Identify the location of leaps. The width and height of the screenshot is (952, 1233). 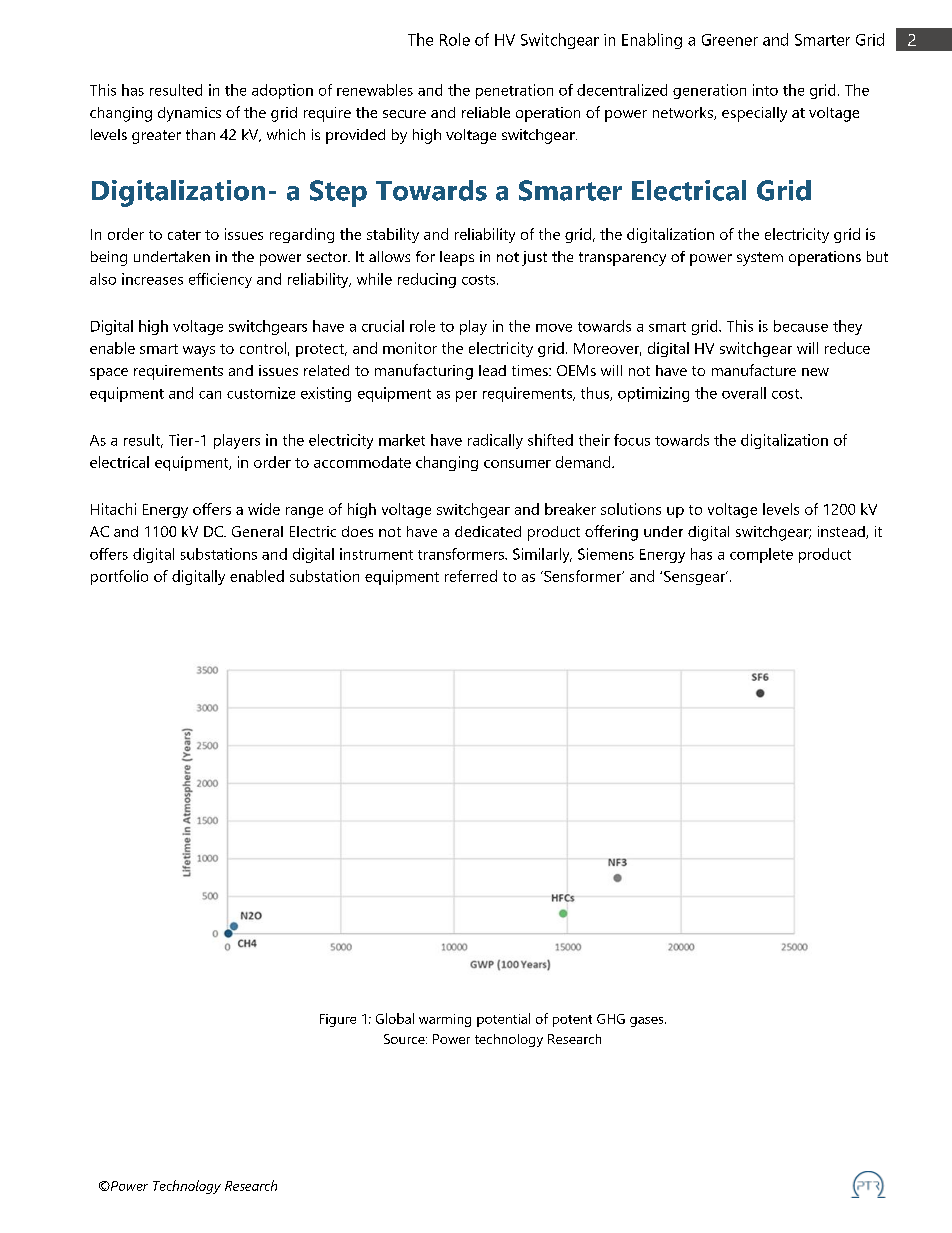
(457, 258).
